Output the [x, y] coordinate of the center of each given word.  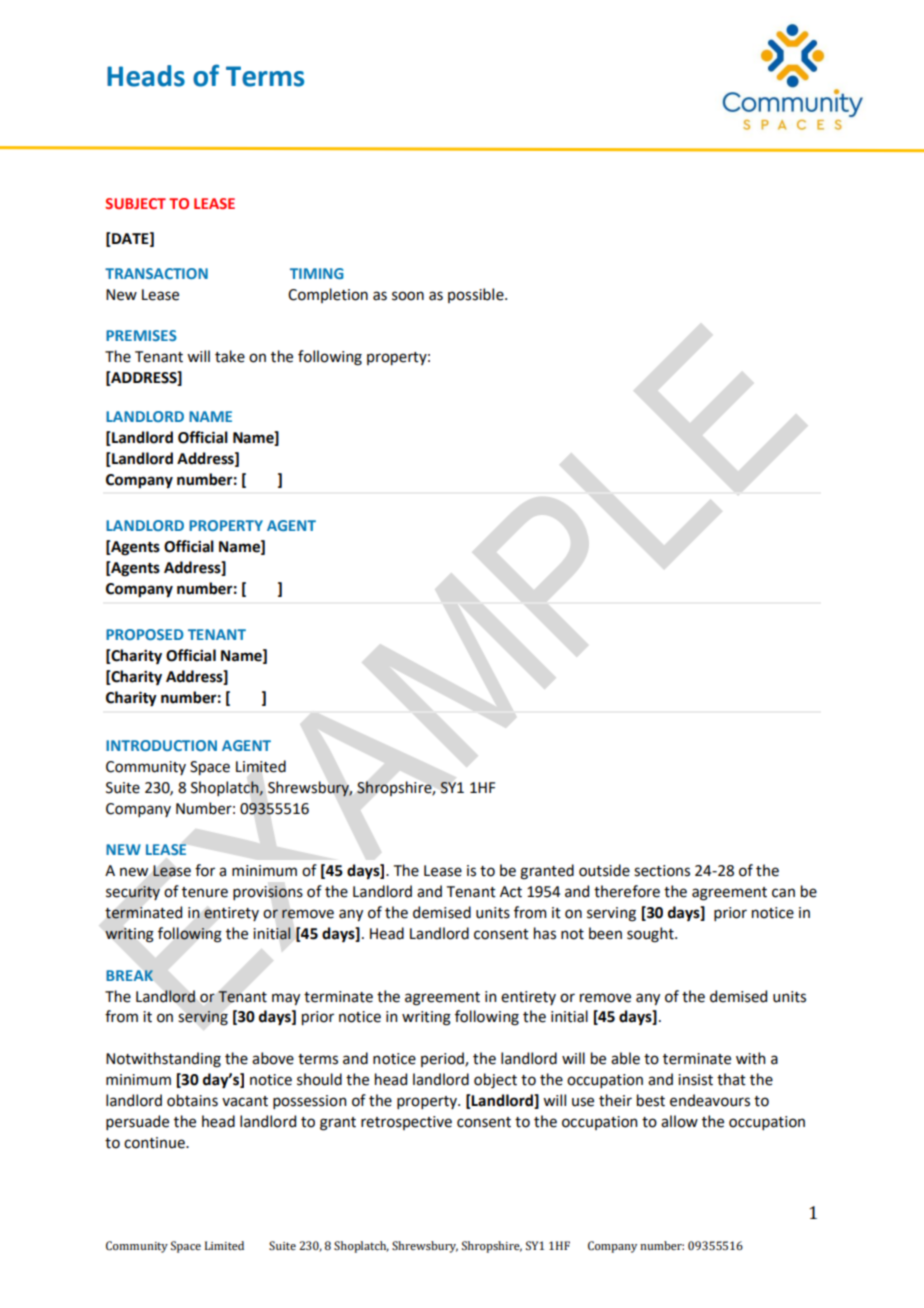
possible [477, 295]
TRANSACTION [156, 273]
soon [408, 296]
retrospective [406, 1123]
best [651, 1100]
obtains [192, 1100]
